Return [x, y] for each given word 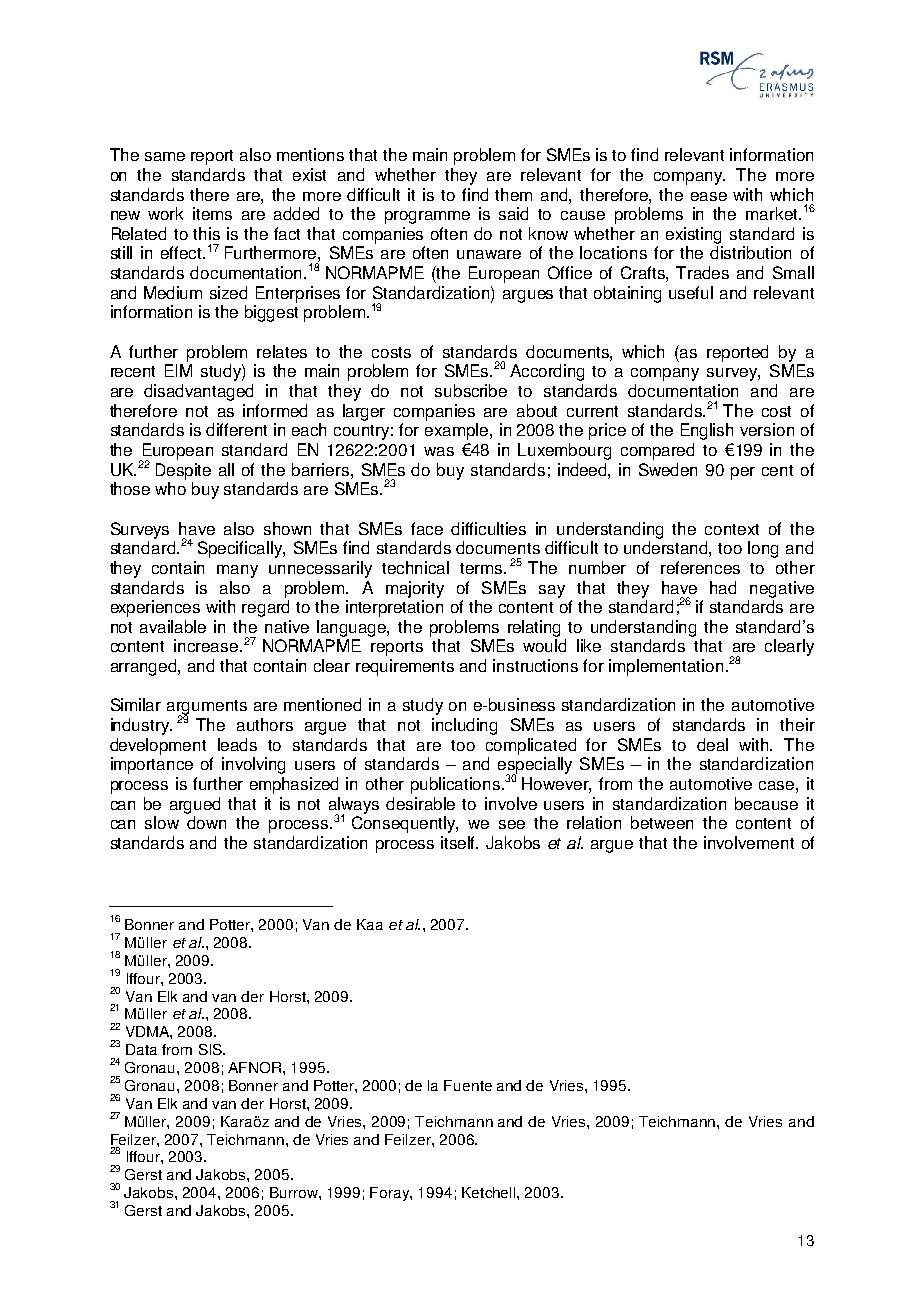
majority [415, 589]
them [513, 194]
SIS [211, 1049]
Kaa [370, 924]
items [212, 213]
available [173, 626]
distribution [750, 252]
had [723, 587]
